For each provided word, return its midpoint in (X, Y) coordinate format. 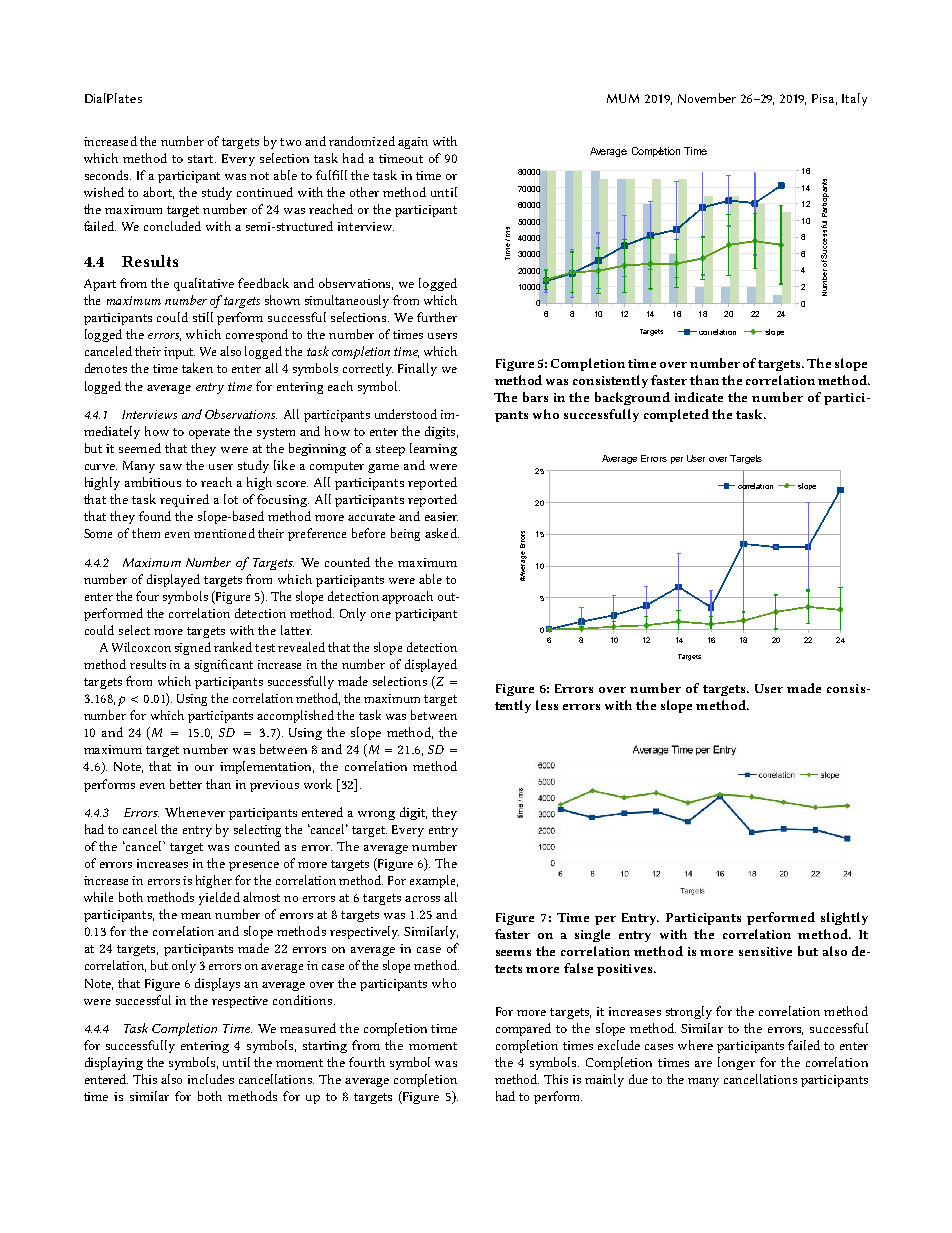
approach (407, 597)
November (707, 98)
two (290, 142)
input (179, 353)
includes (211, 1079)
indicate (699, 397)
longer (736, 1063)
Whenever (195, 812)
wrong (376, 815)
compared (523, 1029)
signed (193, 648)
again (413, 143)
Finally (417, 369)
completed (676, 415)
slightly (844, 918)
